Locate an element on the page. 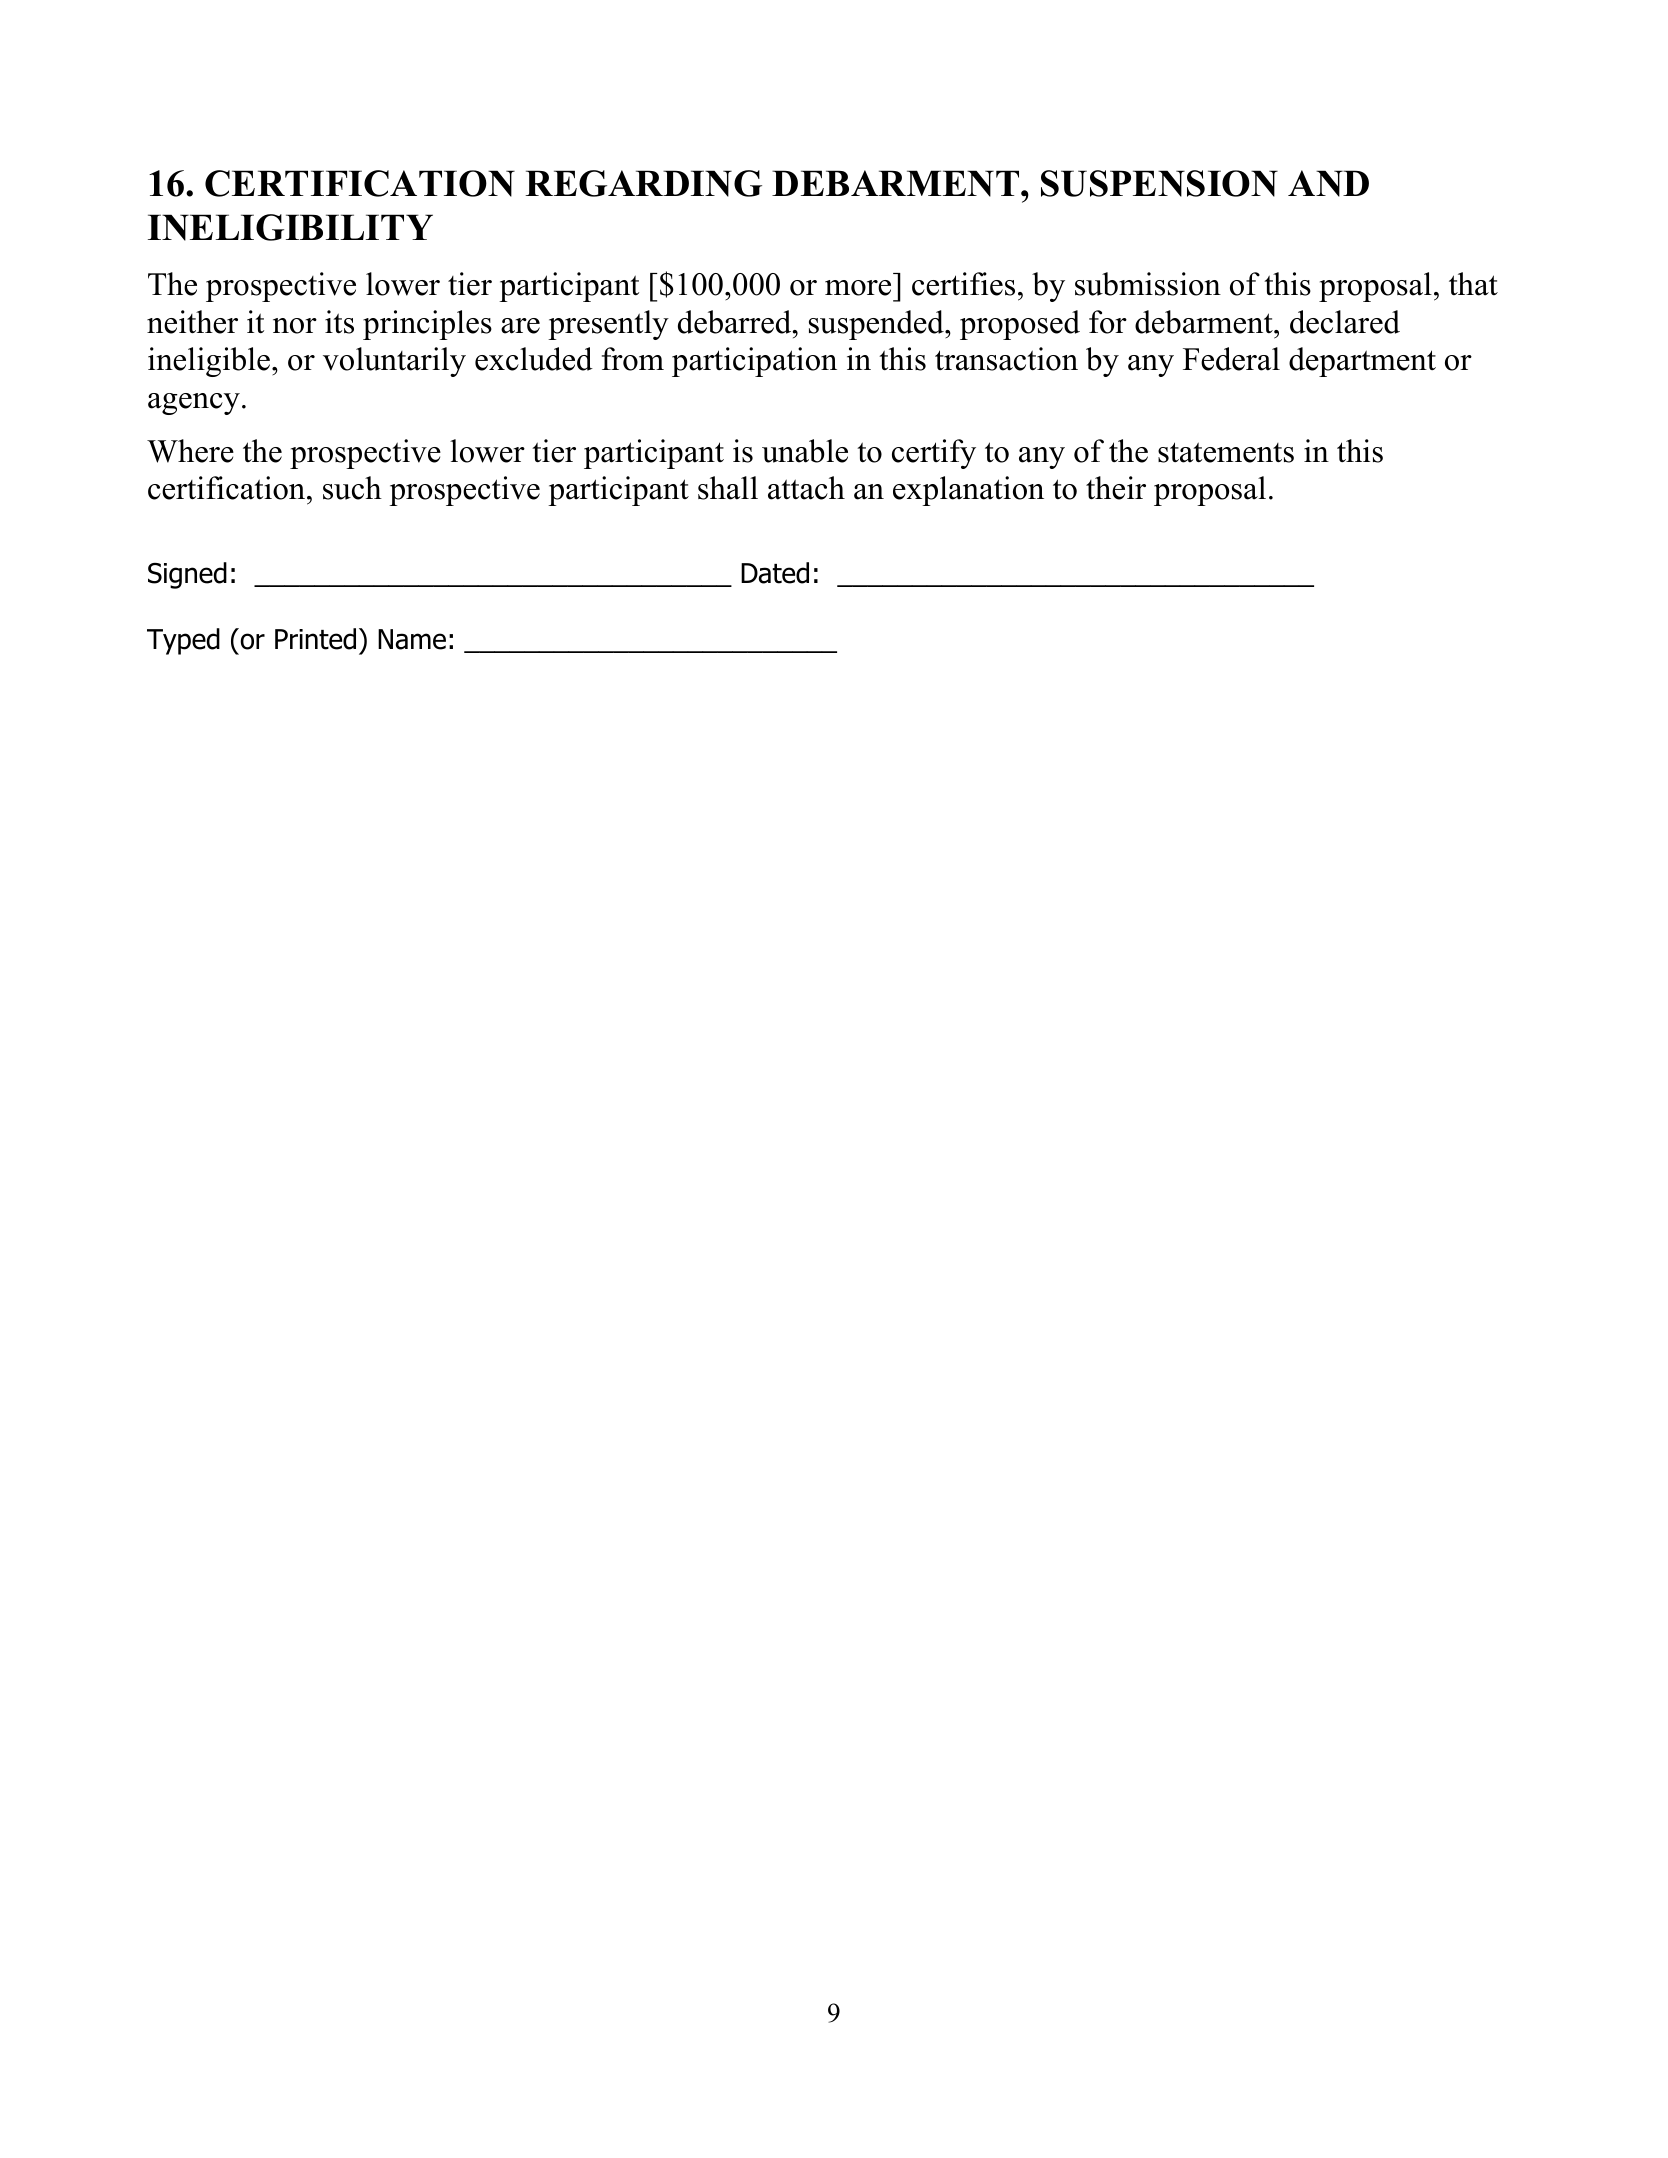 Image resolution: width=1668 pixels, height=2158 pixels. their is located at coordinates (1116, 488).
